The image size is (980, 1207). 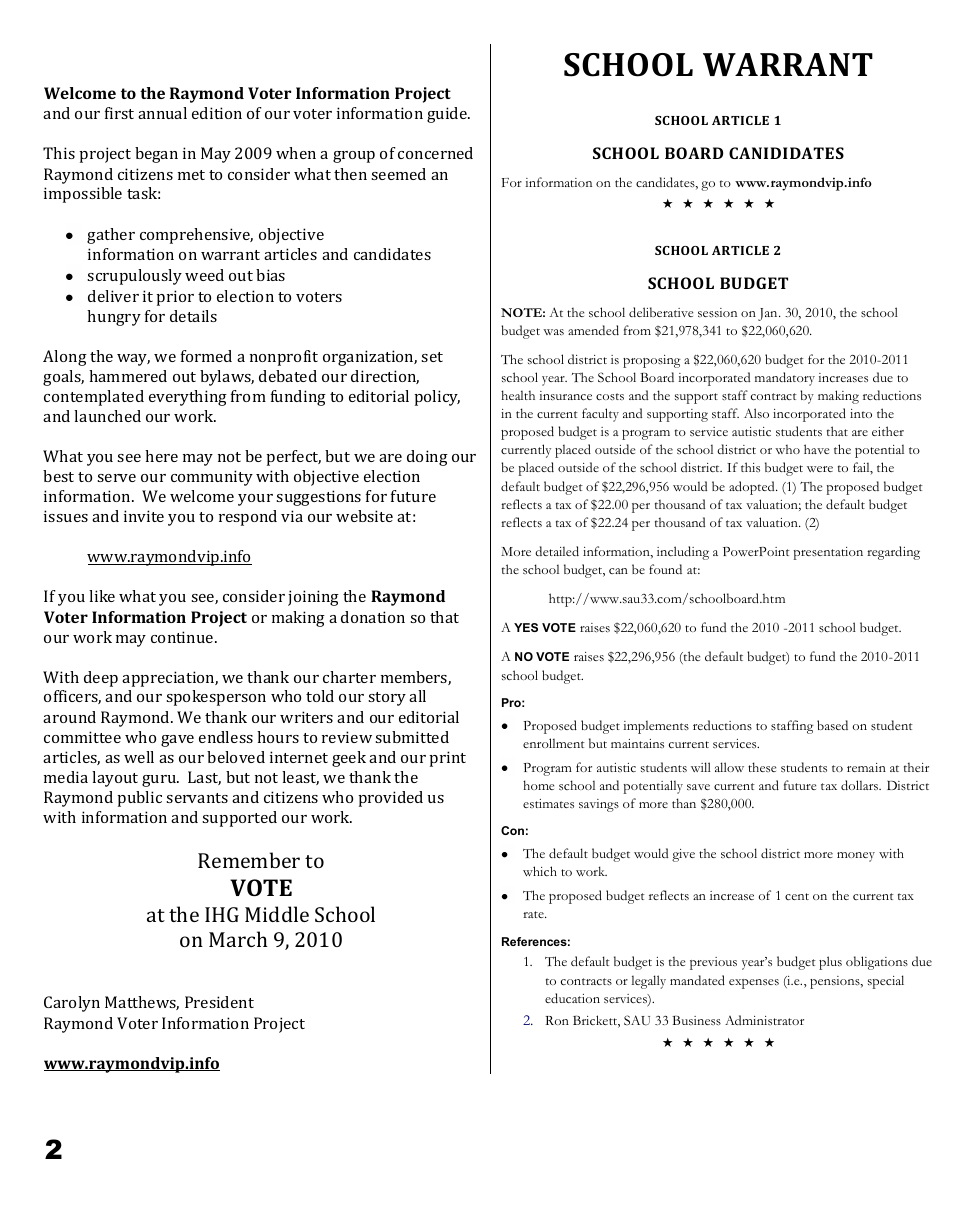 I want to click on began, so click(x=156, y=155).
